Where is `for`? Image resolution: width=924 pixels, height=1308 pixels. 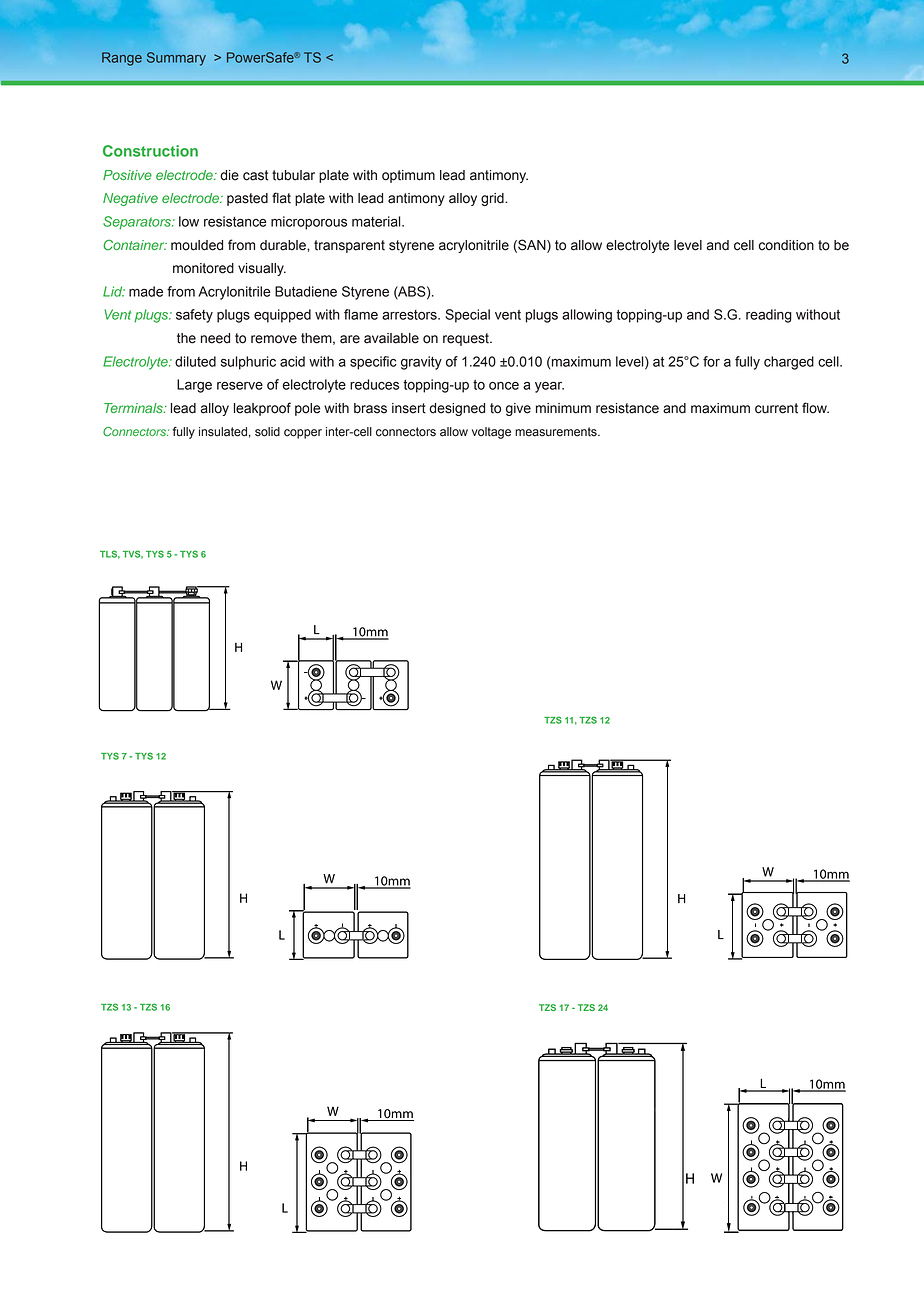
for is located at coordinates (711, 361).
